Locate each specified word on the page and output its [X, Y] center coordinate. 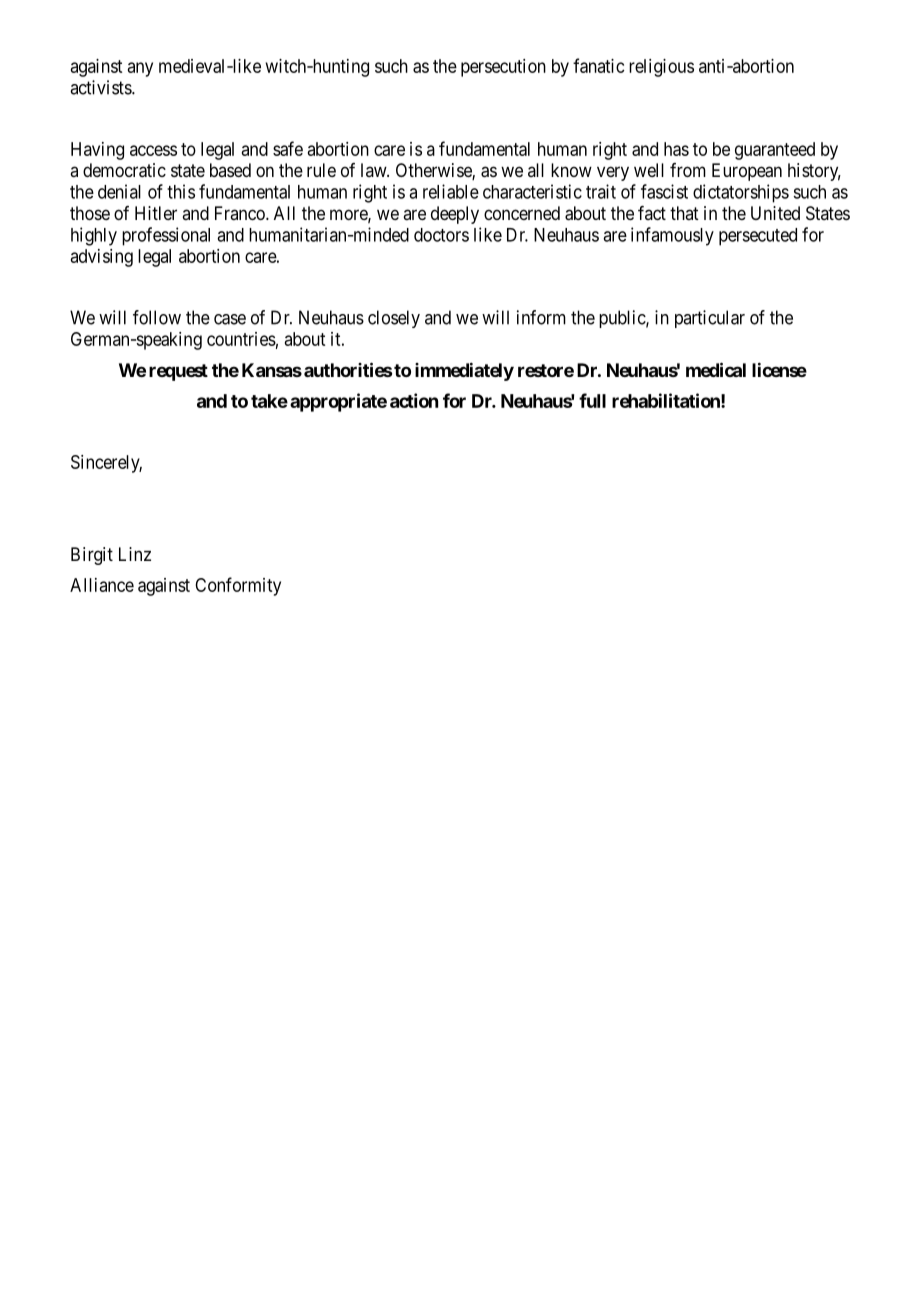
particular [710, 319]
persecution [503, 68]
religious [661, 68]
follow [157, 317]
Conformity [238, 586]
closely [394, 319]
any [140, 69]
